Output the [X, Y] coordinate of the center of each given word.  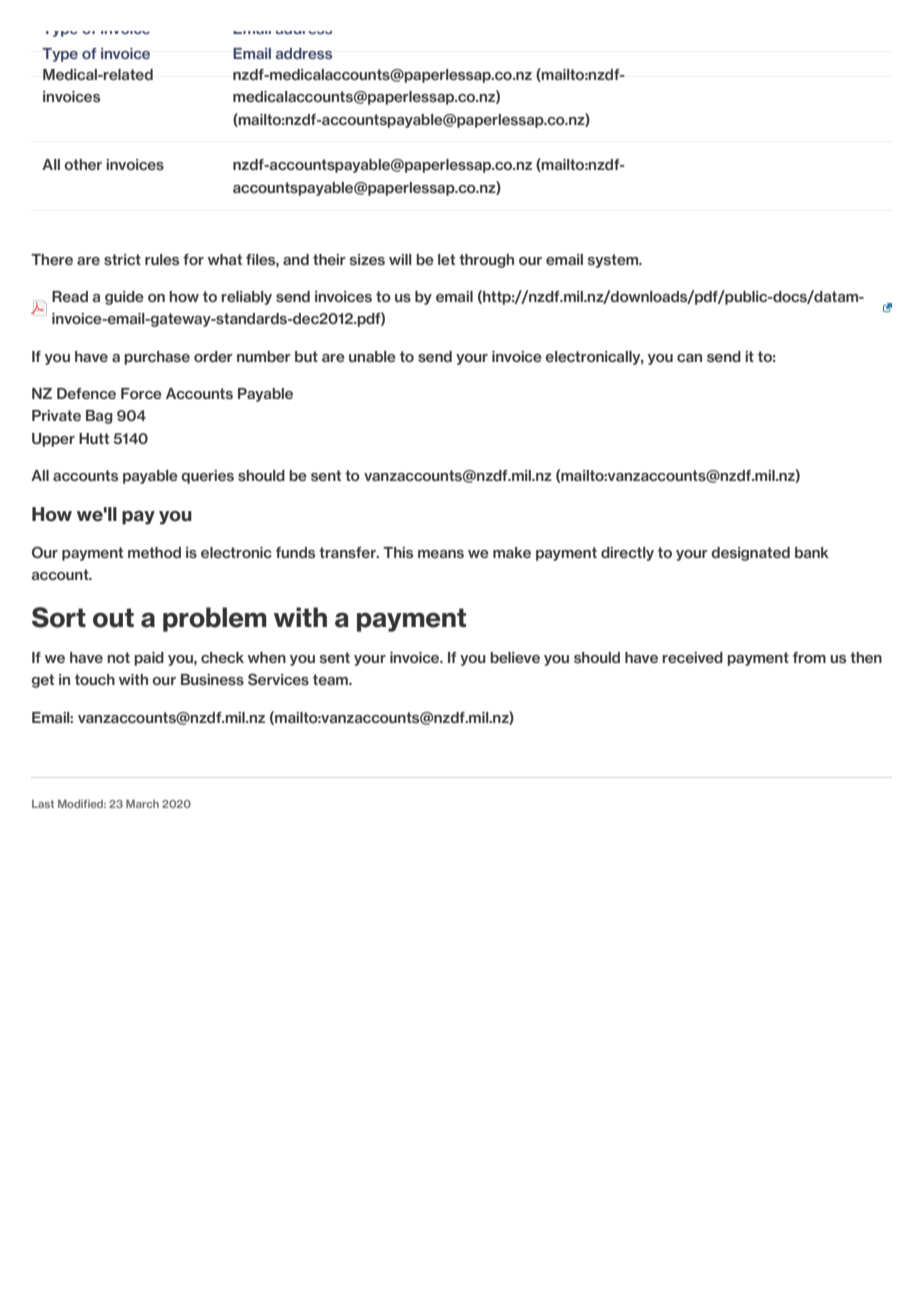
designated [750, 554]
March [142, 803]
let [446, 259]
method [154, 553]
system [614, 261]
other [83, 164]
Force [141, 393]
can [689, 358]
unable [372, 357]
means [441, 554]
